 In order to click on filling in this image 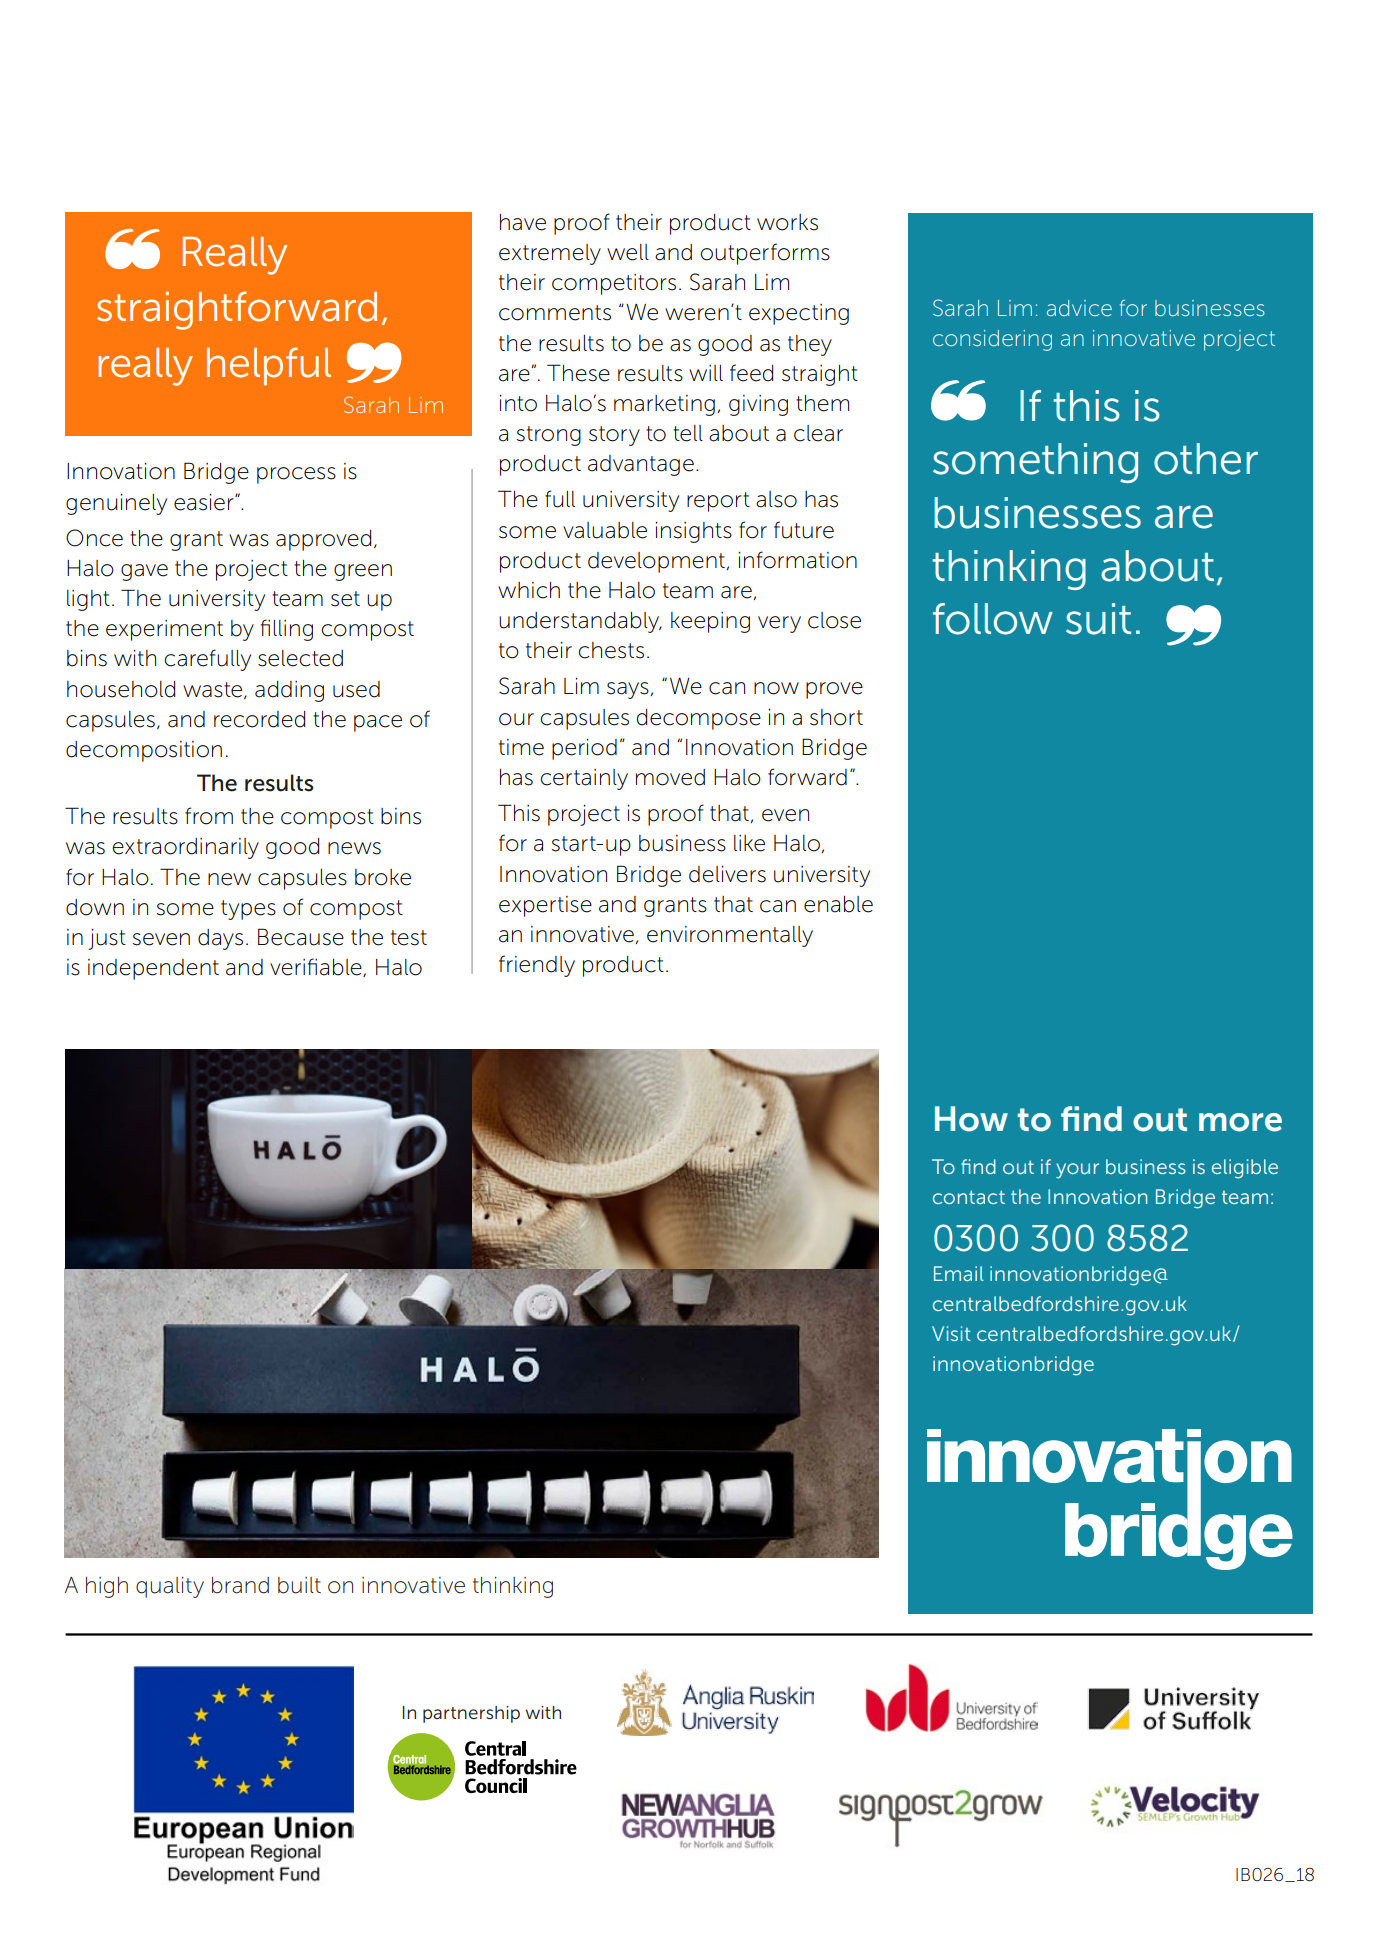, I will do `click(286, 630)`.
